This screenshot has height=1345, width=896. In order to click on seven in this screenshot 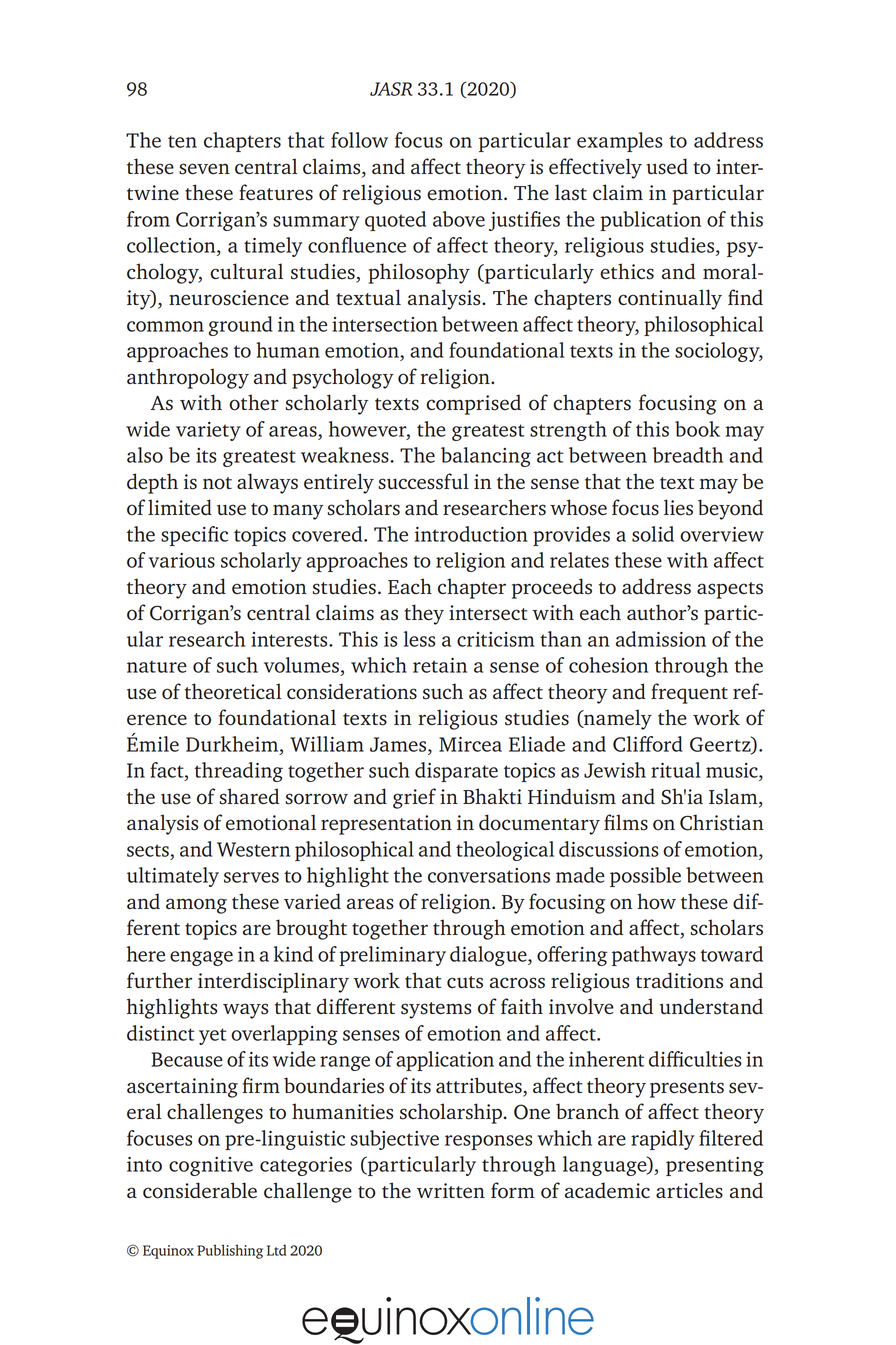, I will do `click(204, 169)`.
